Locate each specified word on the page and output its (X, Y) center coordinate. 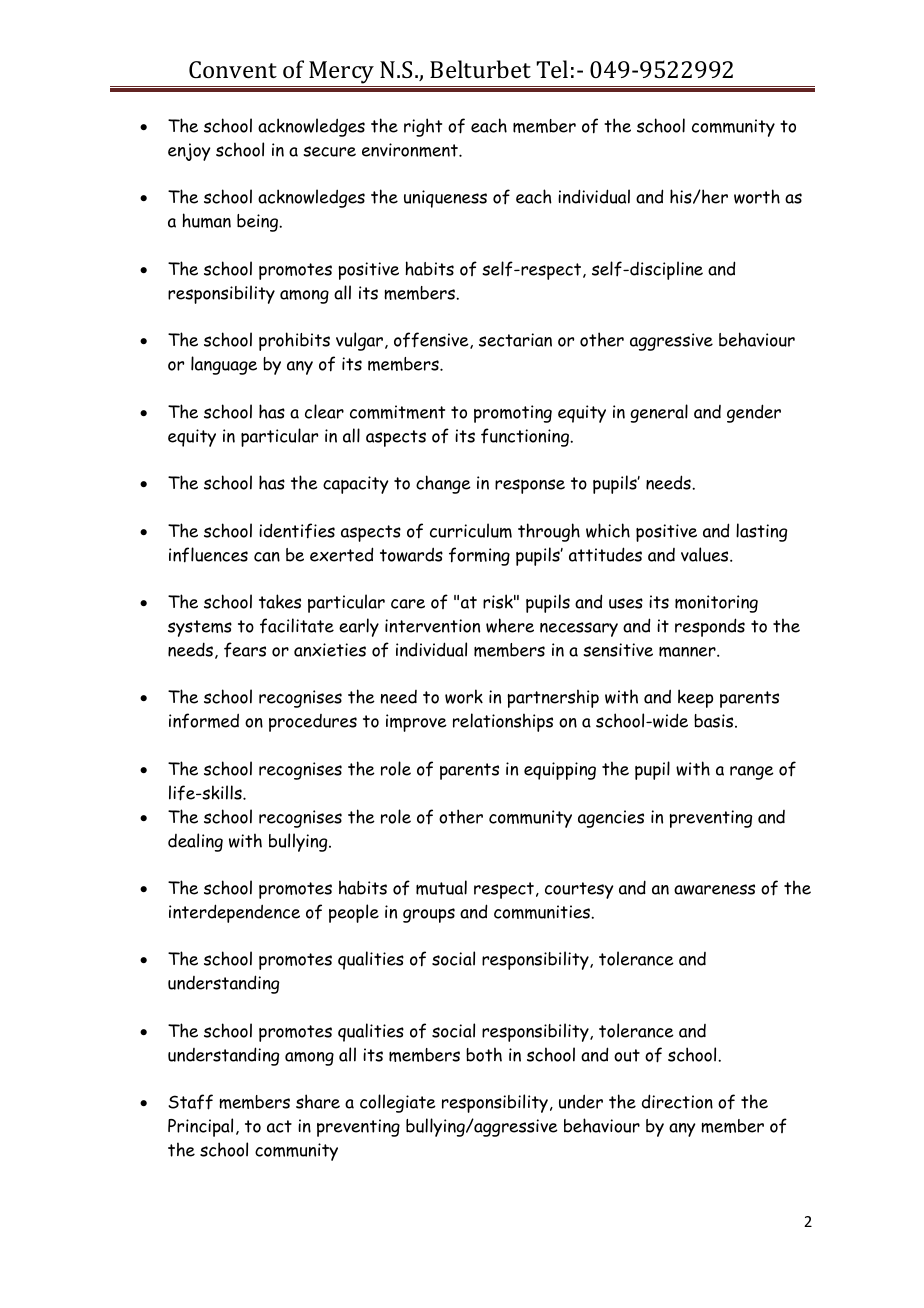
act (279, 1126)
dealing (195, 842)
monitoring (716, 604)
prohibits (294, 341)
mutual (441, 887)
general (659, 413)
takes (280, 601)
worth (757, 196)
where (510, 625)
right (423, 127)
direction (677, 1101)
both (484, 1054)
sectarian (515, 340)
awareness (714, 889)
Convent (233, 69)
